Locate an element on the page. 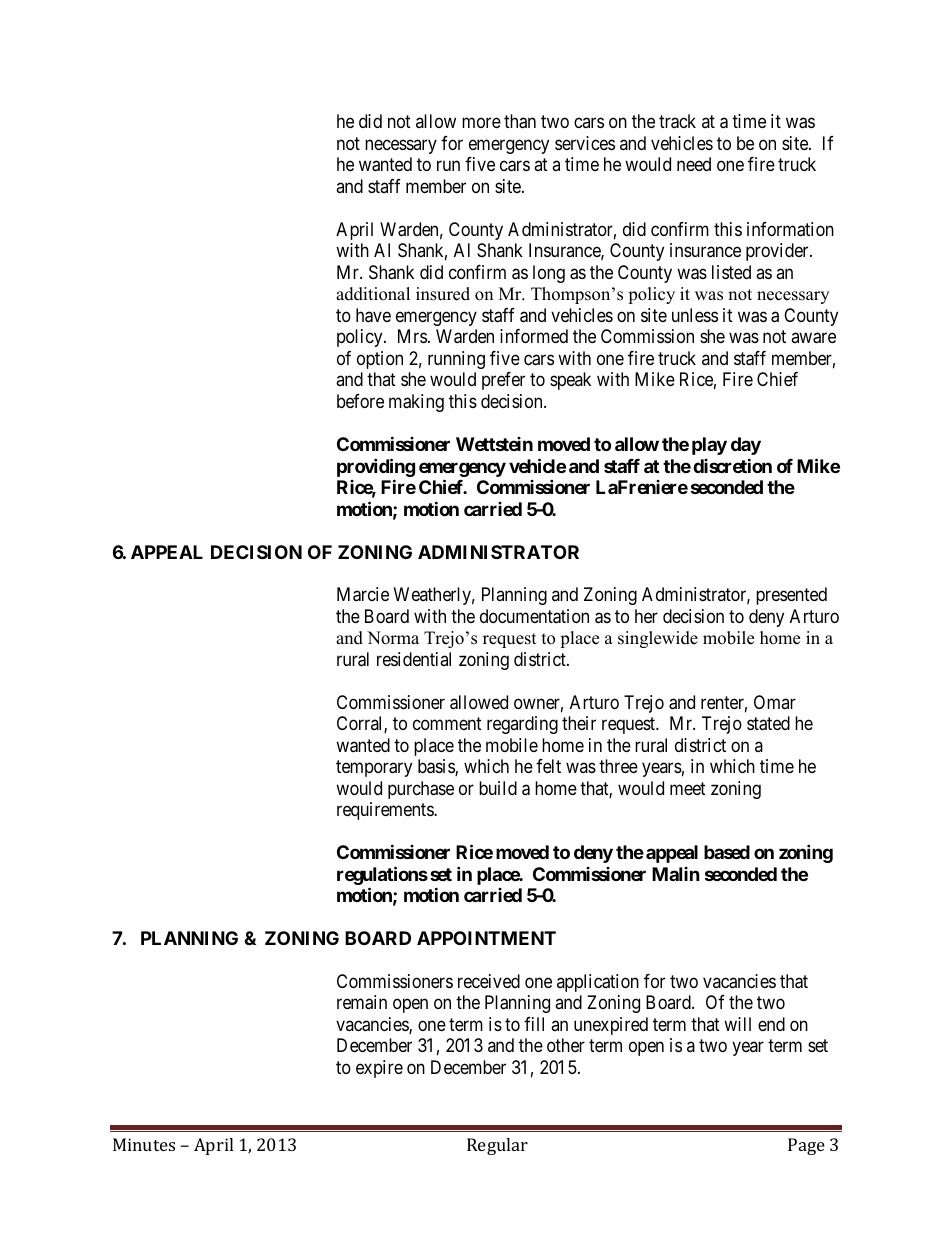  more is located at coordinates (481, 123).
